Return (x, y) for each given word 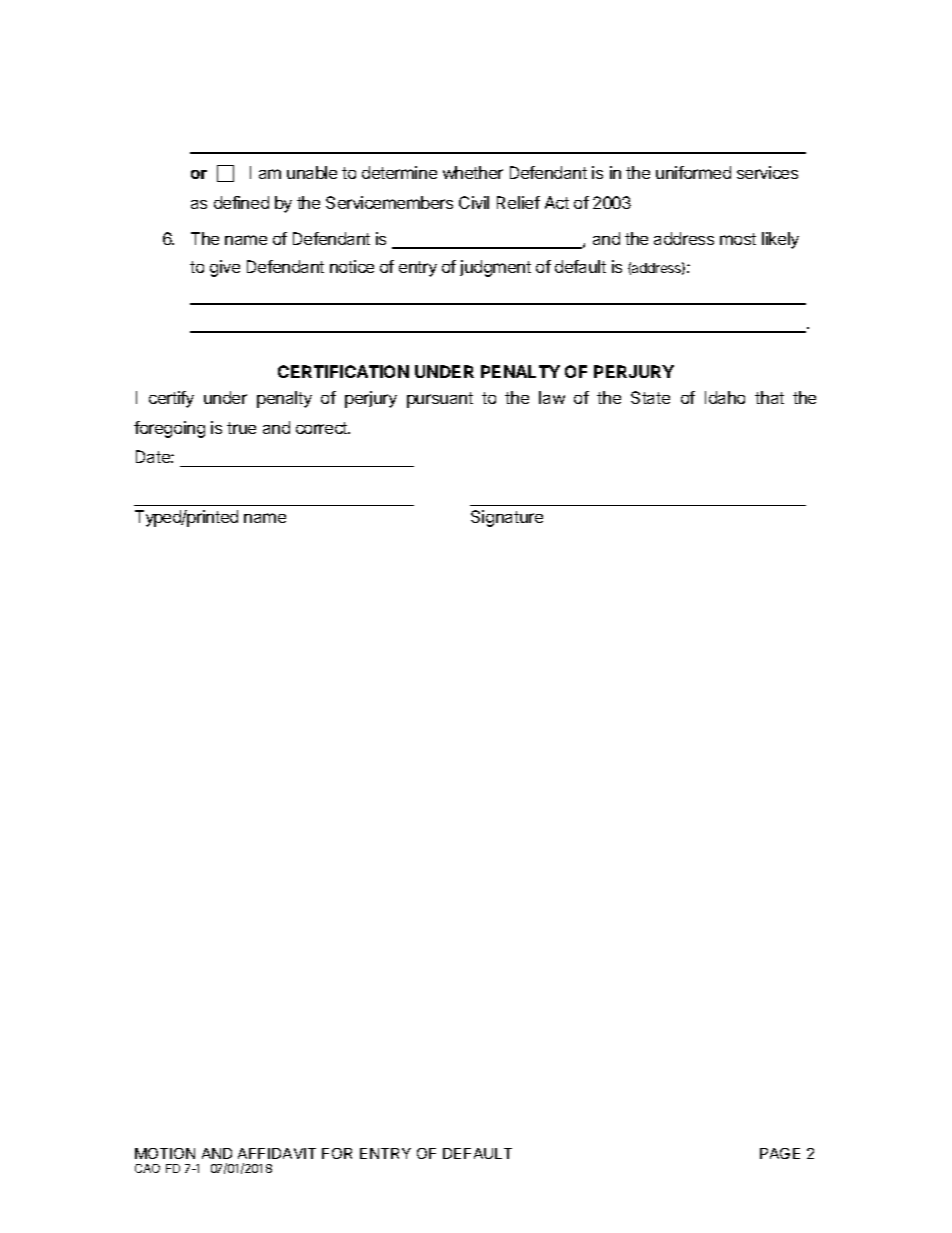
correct (323, 428)
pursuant (440, 400)
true (241, 428)
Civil (474, 202)
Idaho (725, 397)
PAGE (780, 1153)
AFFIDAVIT (277, 1153)
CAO (147, 1168)
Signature (507, 518)
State (650, 397)
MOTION (165, 1153)
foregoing (169, 429)
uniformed (693, 172)
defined (241, 202)
